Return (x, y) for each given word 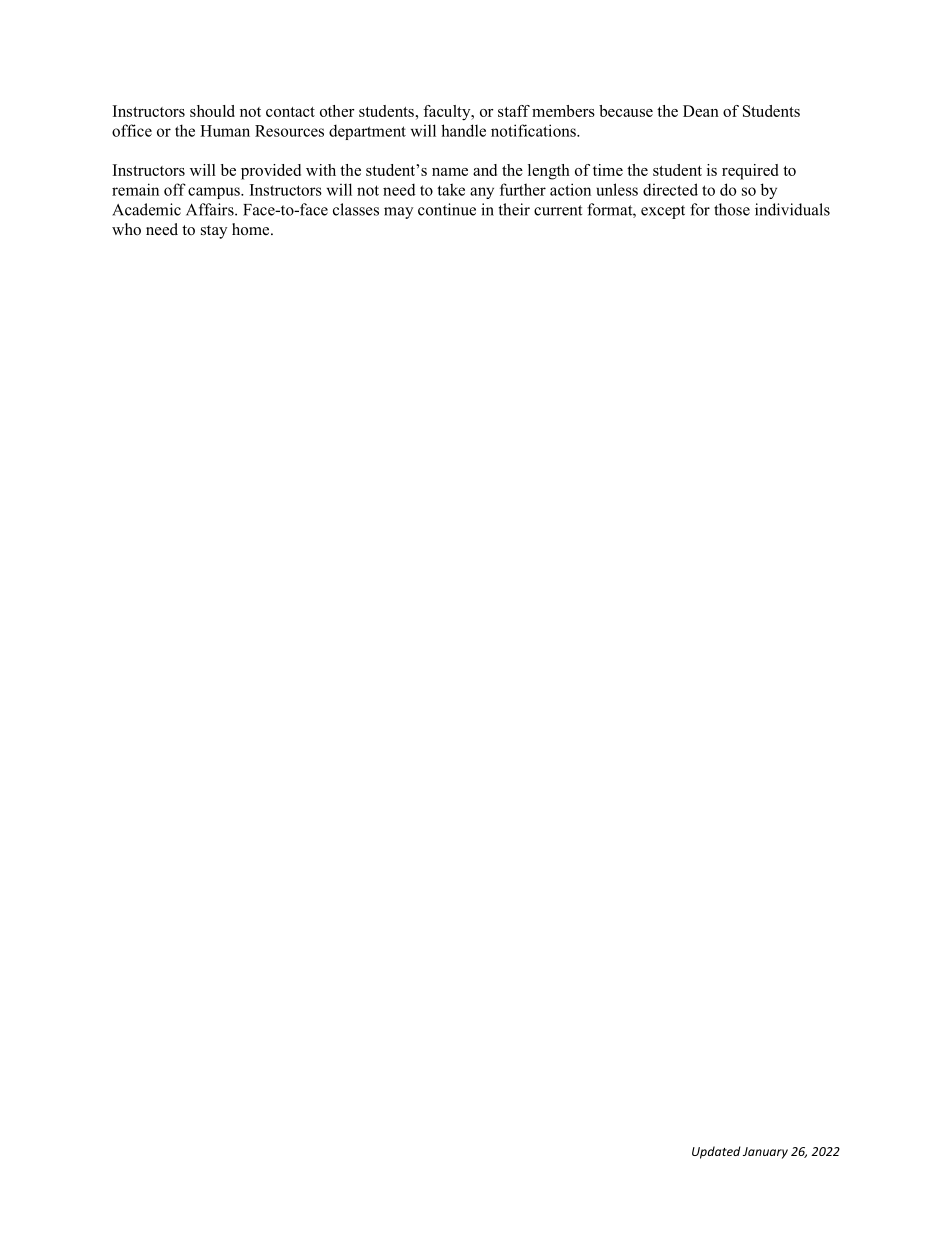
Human (225, 131)
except (663, 212)
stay (214, 232)
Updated (716, 1152)
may (398, 213)
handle (463, 130)
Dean (701, 111)
